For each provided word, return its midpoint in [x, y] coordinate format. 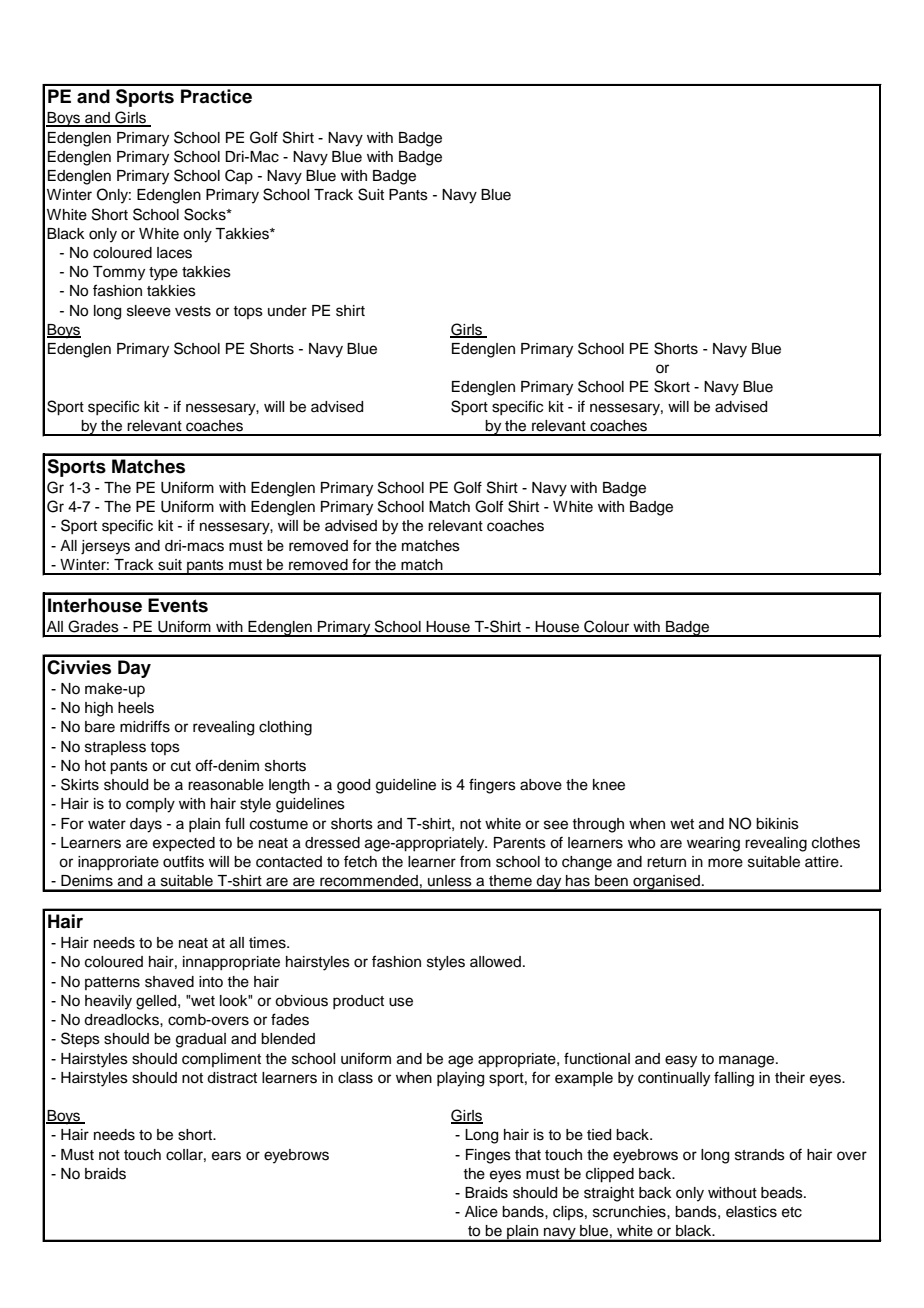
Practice [216, 96]
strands [760, 1155]
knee [609, 785]
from [475, 861]
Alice [481, 1212]
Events [178, 605]
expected [184, 844]
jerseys [105, 547]
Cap [239, 176]
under [287, 311]
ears [226, 1156]
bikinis [777, 824]
